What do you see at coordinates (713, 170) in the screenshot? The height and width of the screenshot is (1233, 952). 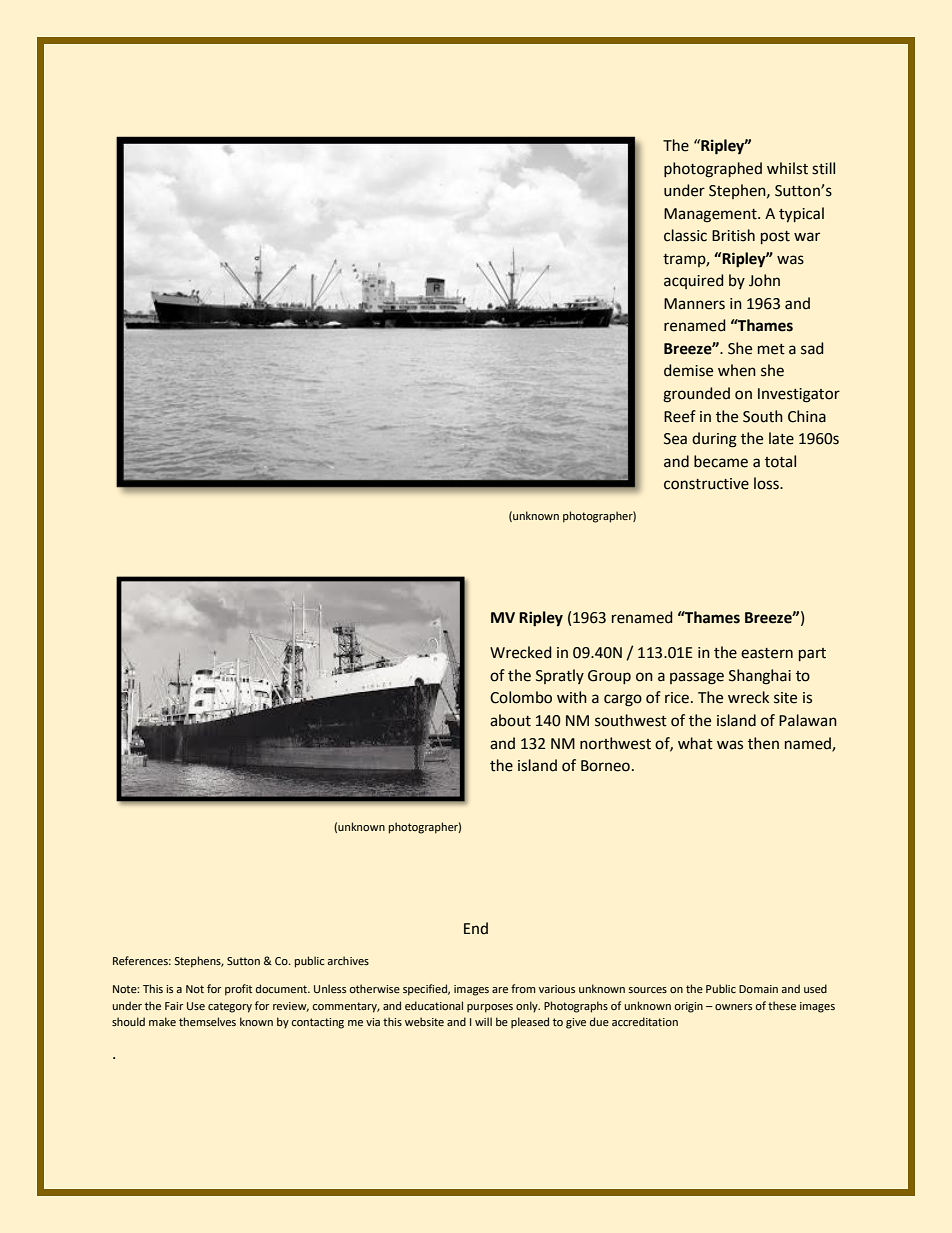 I see `photographed` at bounding box center [713, 170].
